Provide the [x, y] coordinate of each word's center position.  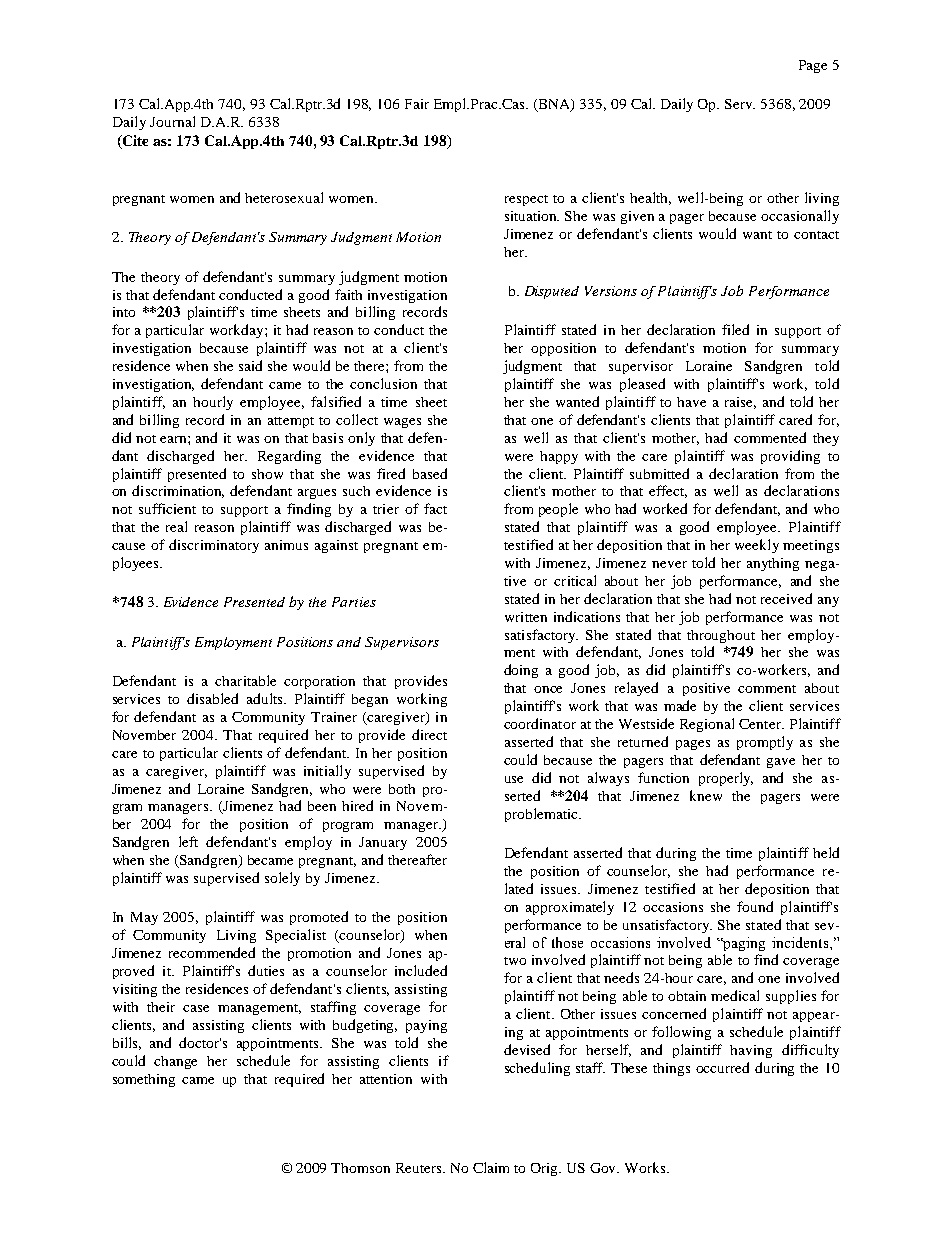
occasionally [800, 217]
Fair [417, 104]
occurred [722, 1067]
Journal [172, 121]
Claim [491, 1167]
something [144, 1080]
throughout [721, 636]
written [526, 617]
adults [266, 698]
